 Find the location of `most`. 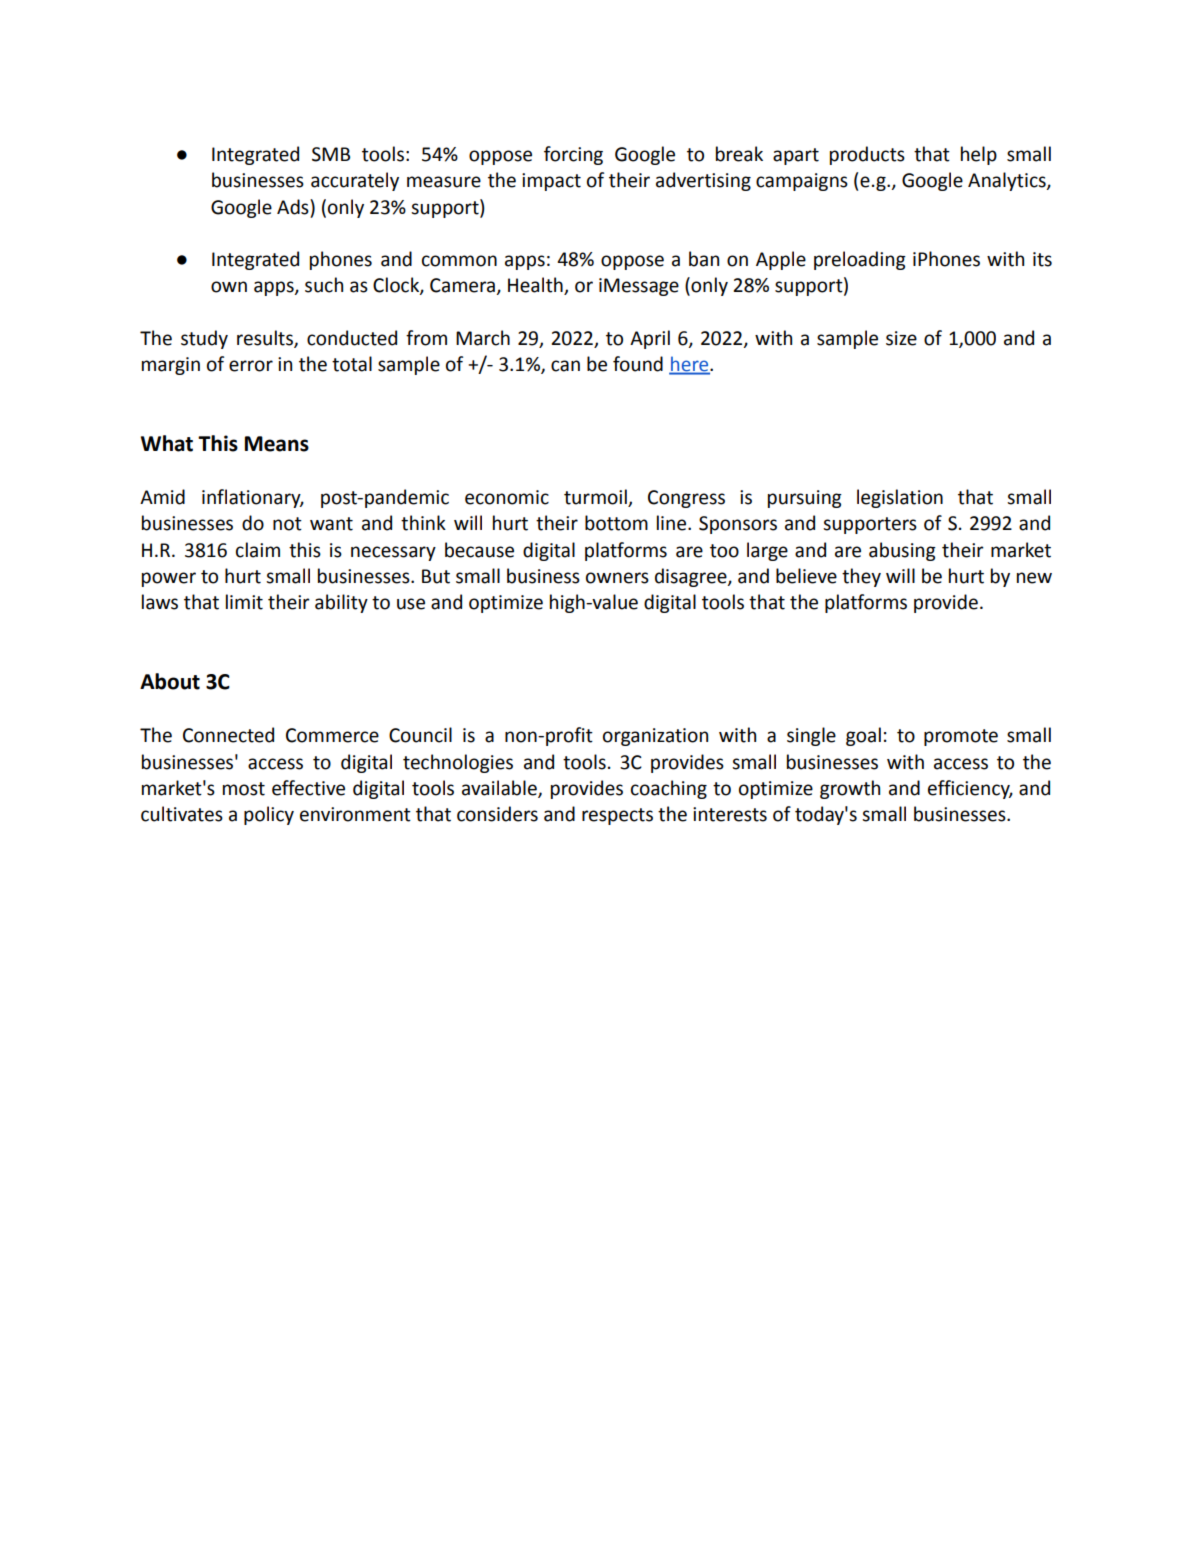

most is located at coordinates (244, 789).
